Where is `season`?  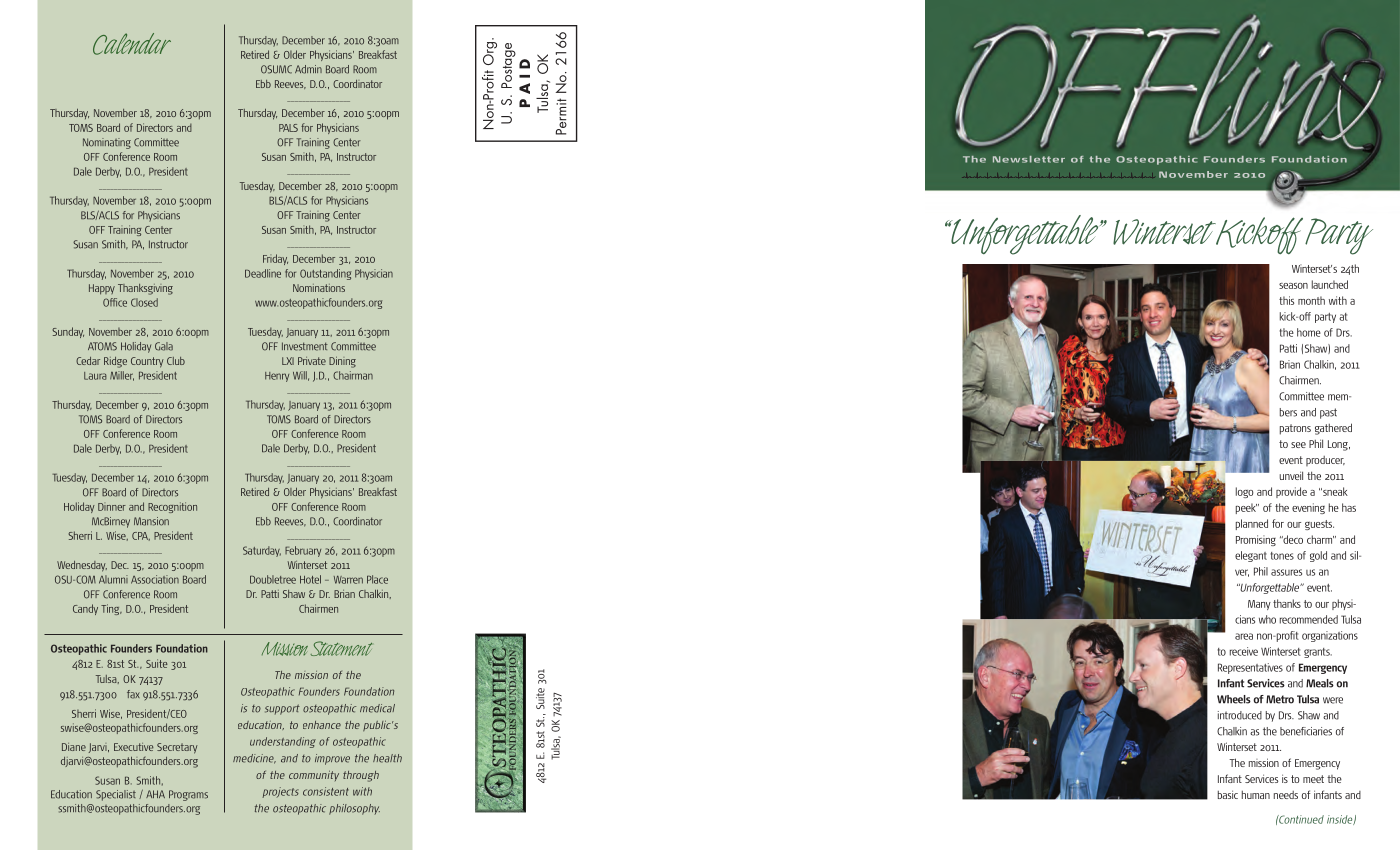 season is located at coordinates (1293, 286).
